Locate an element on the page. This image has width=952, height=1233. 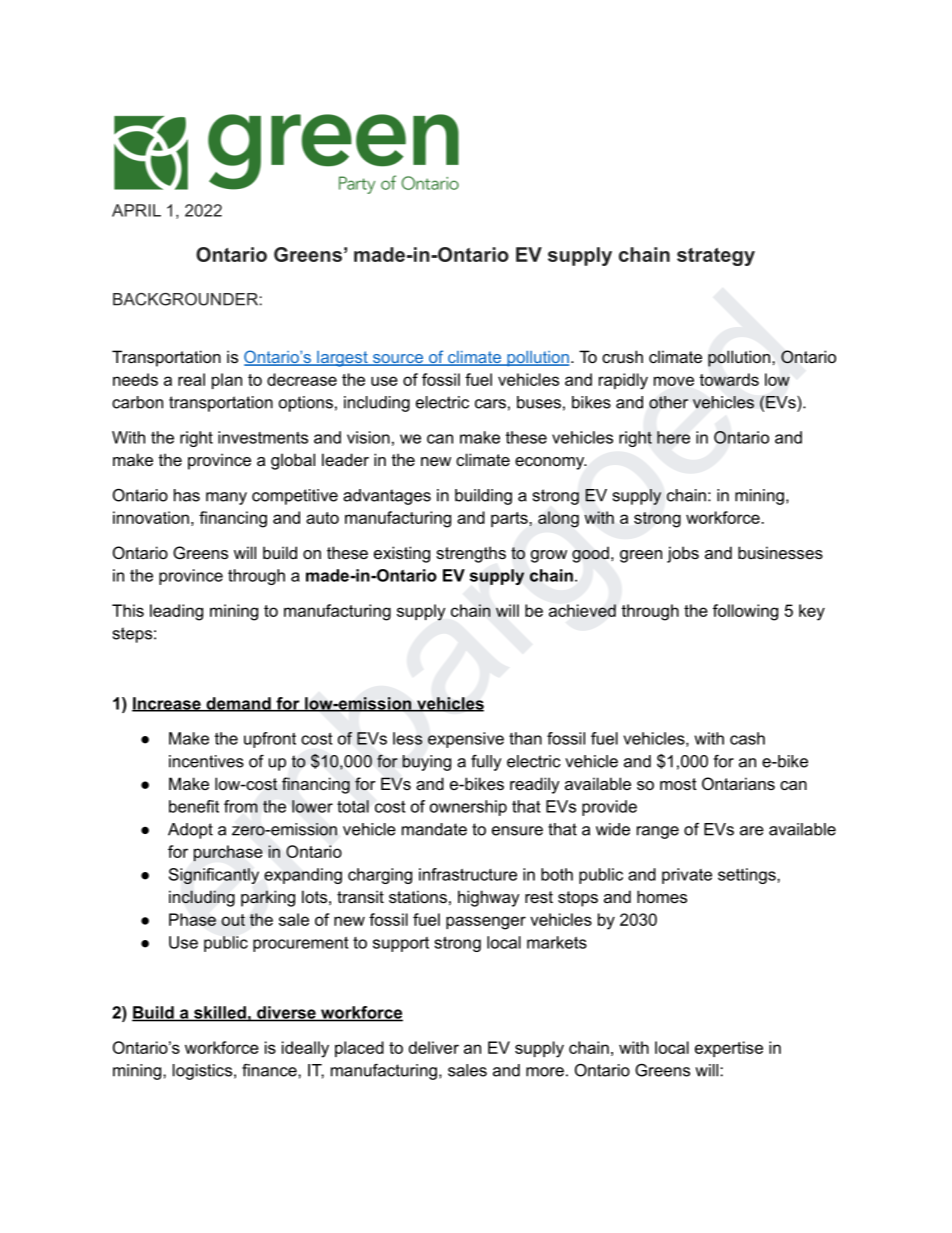
parts is located at coordinates (510, 519).
